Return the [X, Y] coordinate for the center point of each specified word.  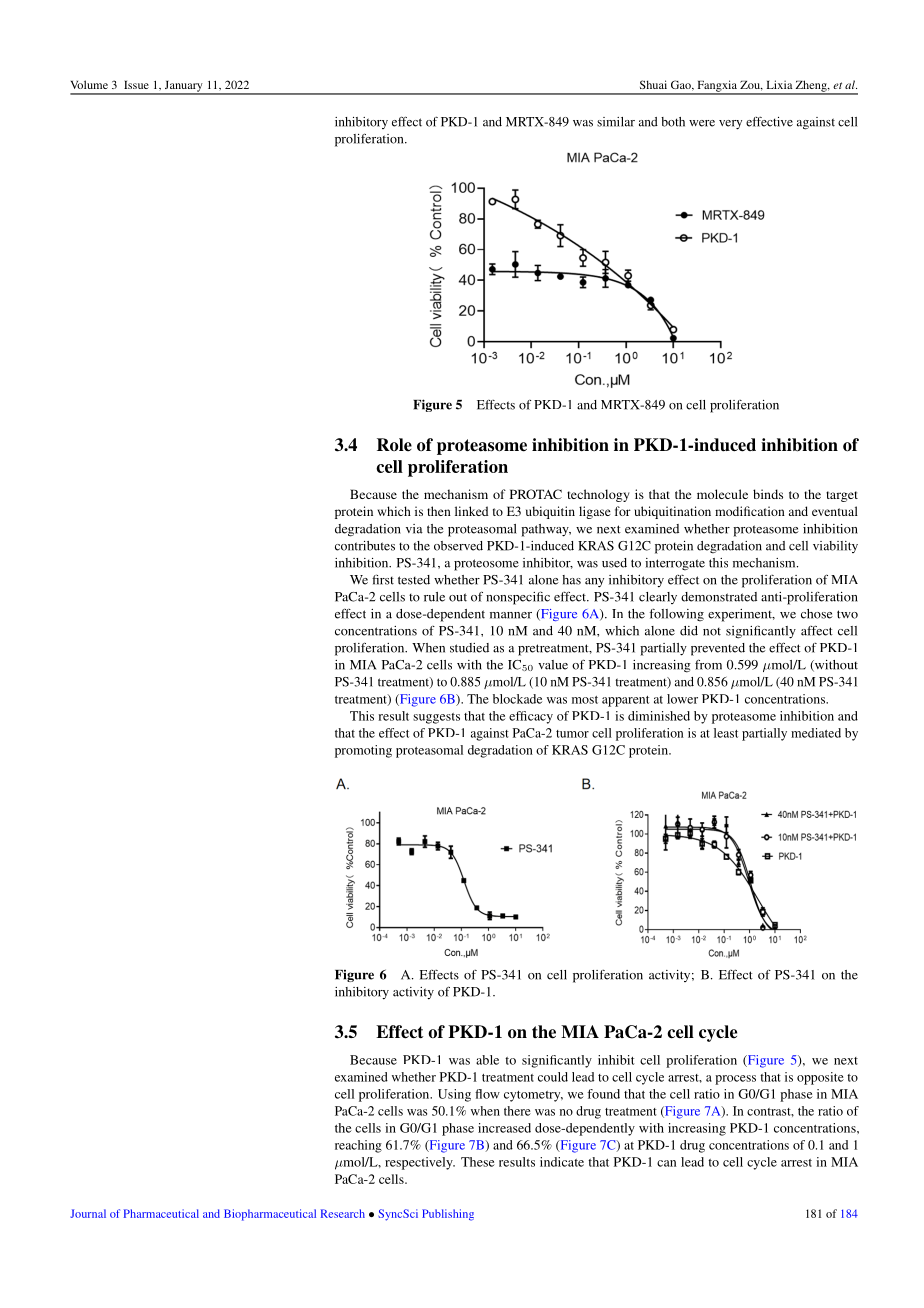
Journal [88, 1213]
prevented [718, 649]
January [183, 87]
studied [469, 648]
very [730, 125]
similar [616, 122]
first [383, 579]
